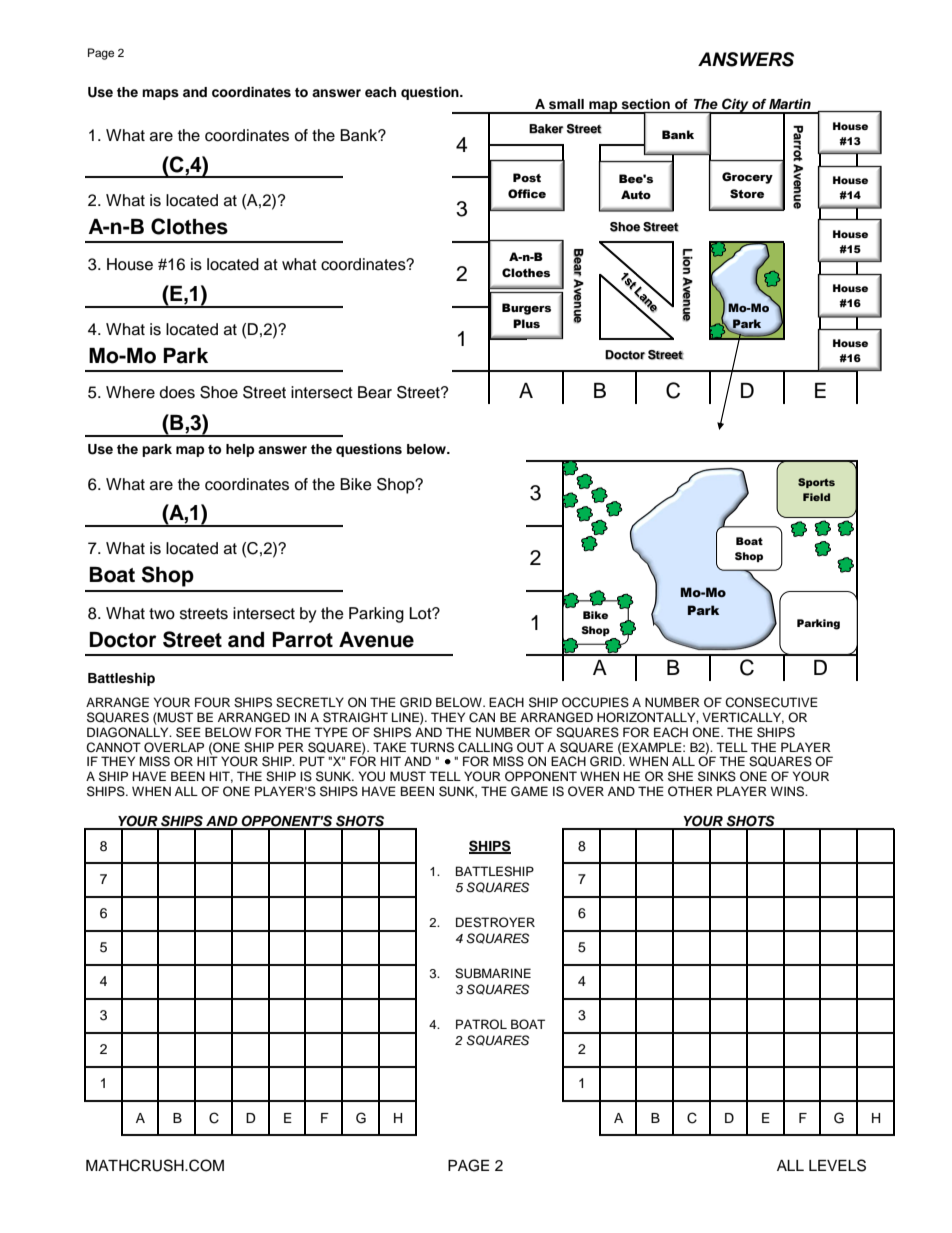 The width and height of the screenshot is (952, 1233). What do you see at coordinates (789, 791) in the screenshot?
I see `WINS` at bounding box center [789, 791].
